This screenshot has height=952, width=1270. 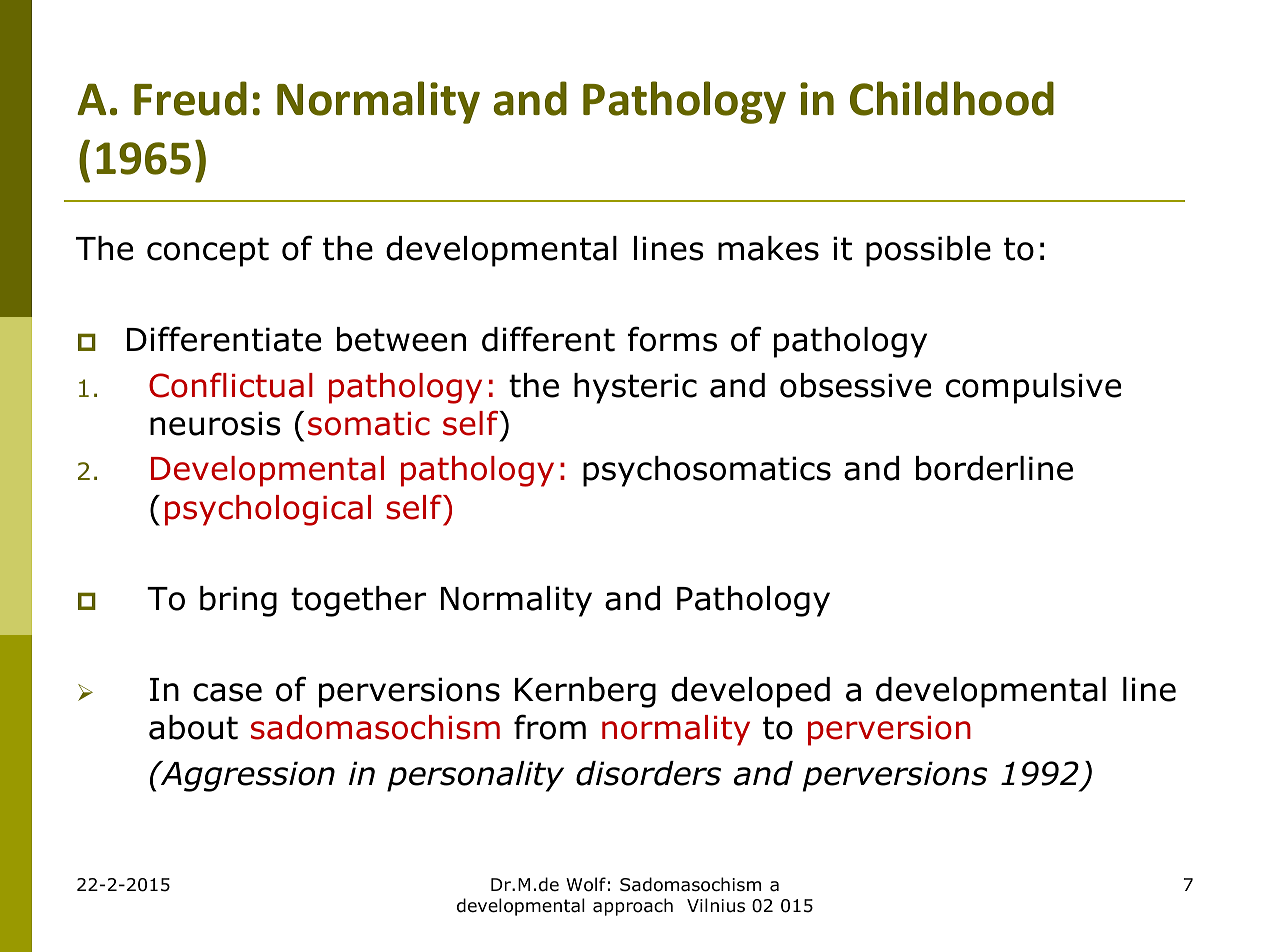 What do you see at coordinates (268, 510) in the screenshot?
I see `psychological` at bounding box center [268, 510].
